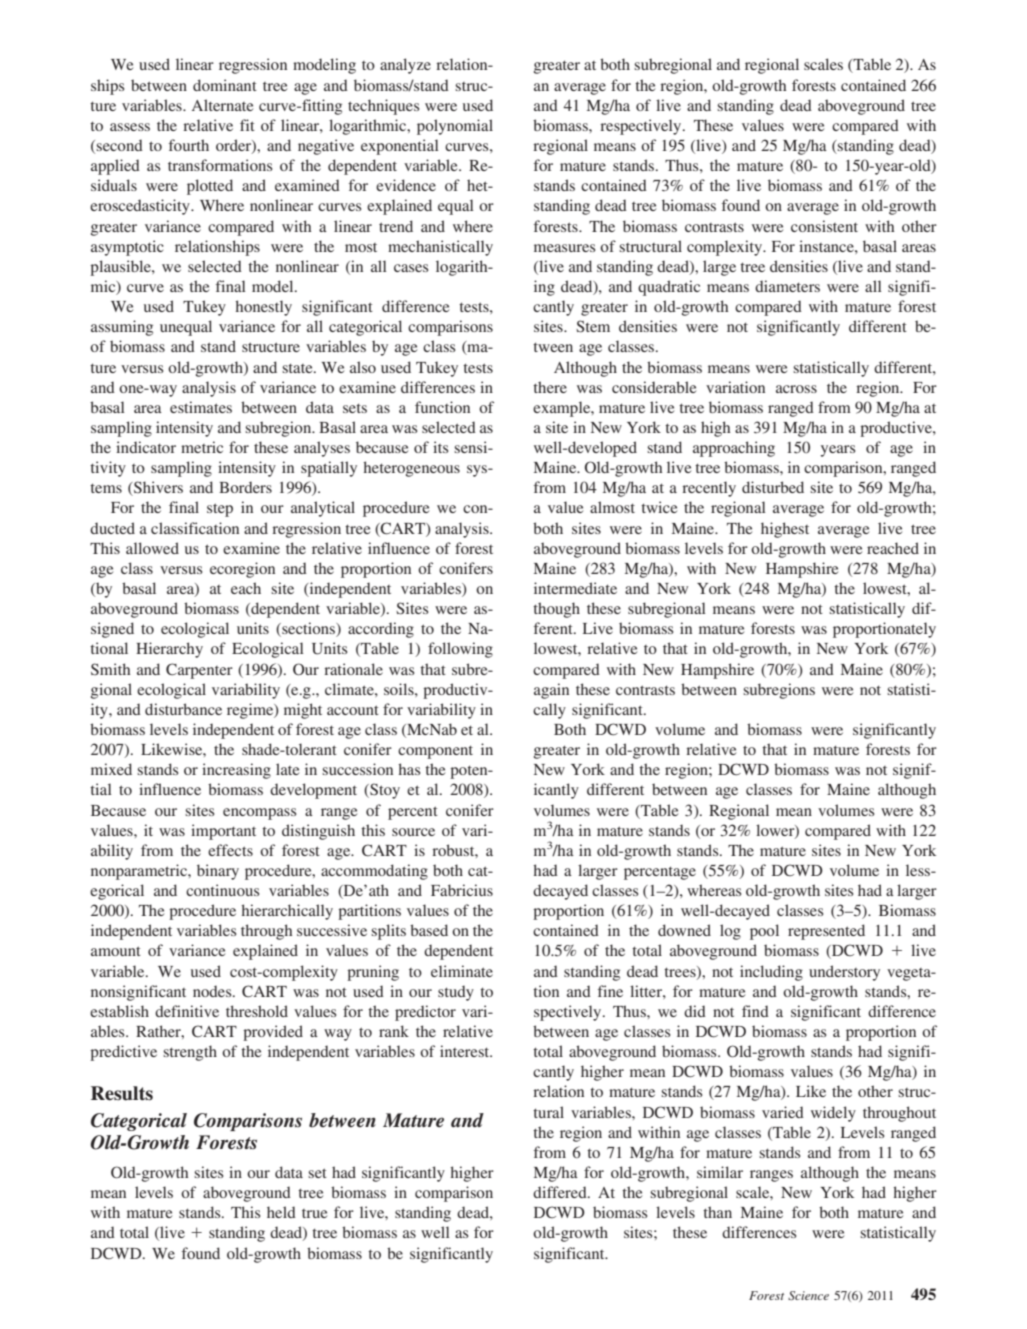 Image resolution: width=1027 pixels, height=1329 pixels. What do you see at coordinates (808, 1296) in the image?
I see `Science` at bounding box center [808, 1296].
